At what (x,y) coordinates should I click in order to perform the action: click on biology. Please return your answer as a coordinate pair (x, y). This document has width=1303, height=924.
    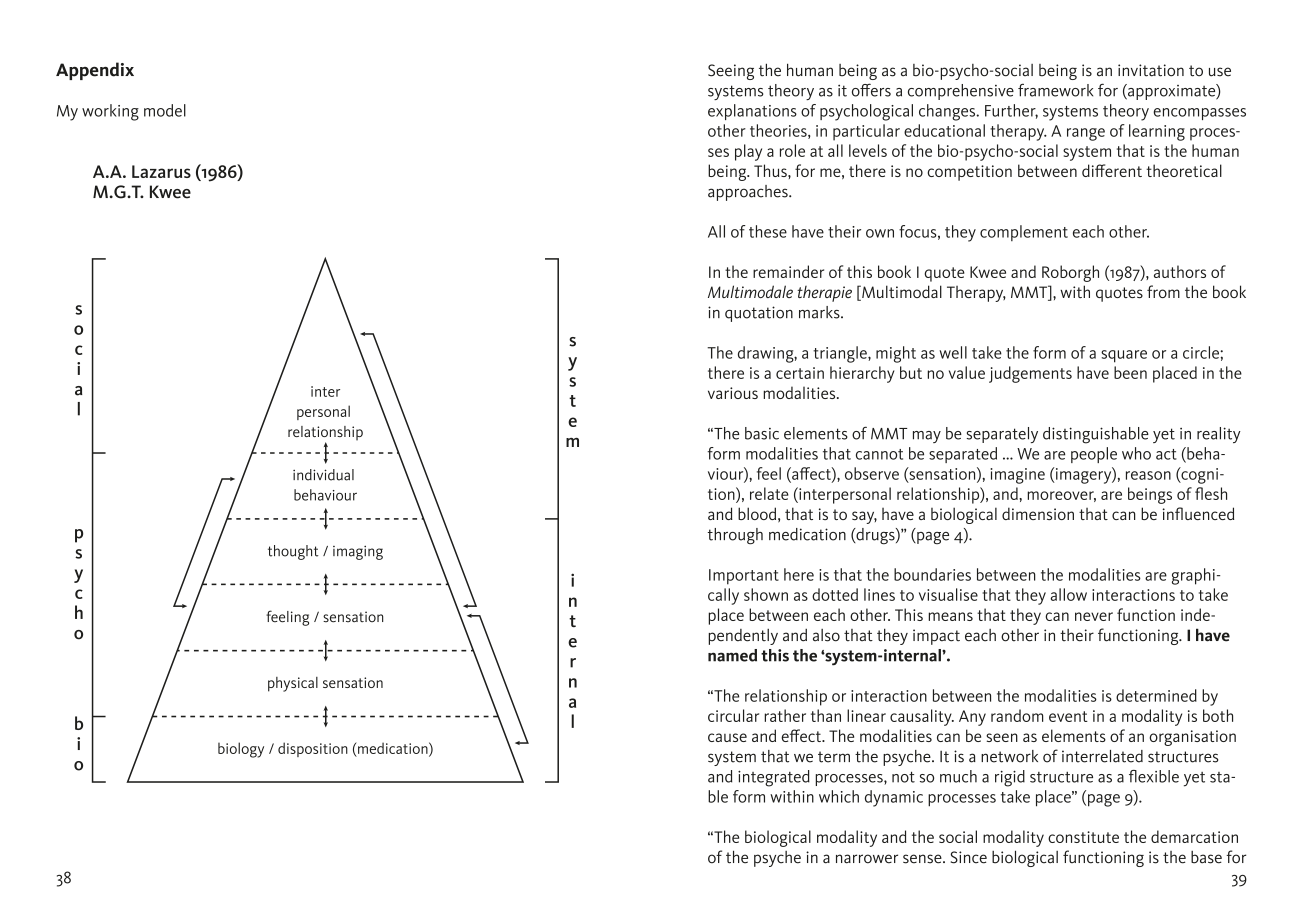
    Looking at the image, I should click on (241, 750).
